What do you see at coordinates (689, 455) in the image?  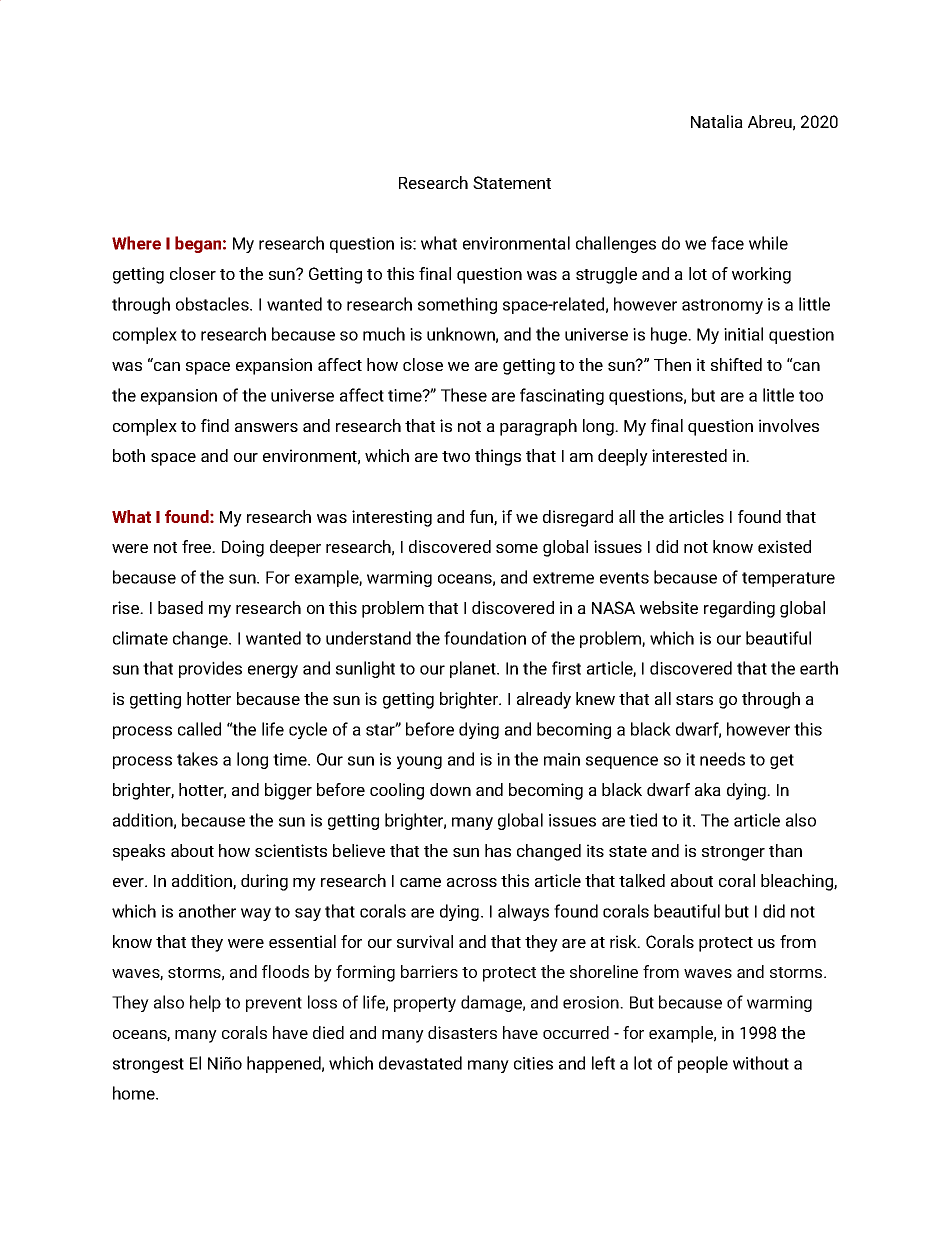 I see `interested` at bounding box center [689, 455].
